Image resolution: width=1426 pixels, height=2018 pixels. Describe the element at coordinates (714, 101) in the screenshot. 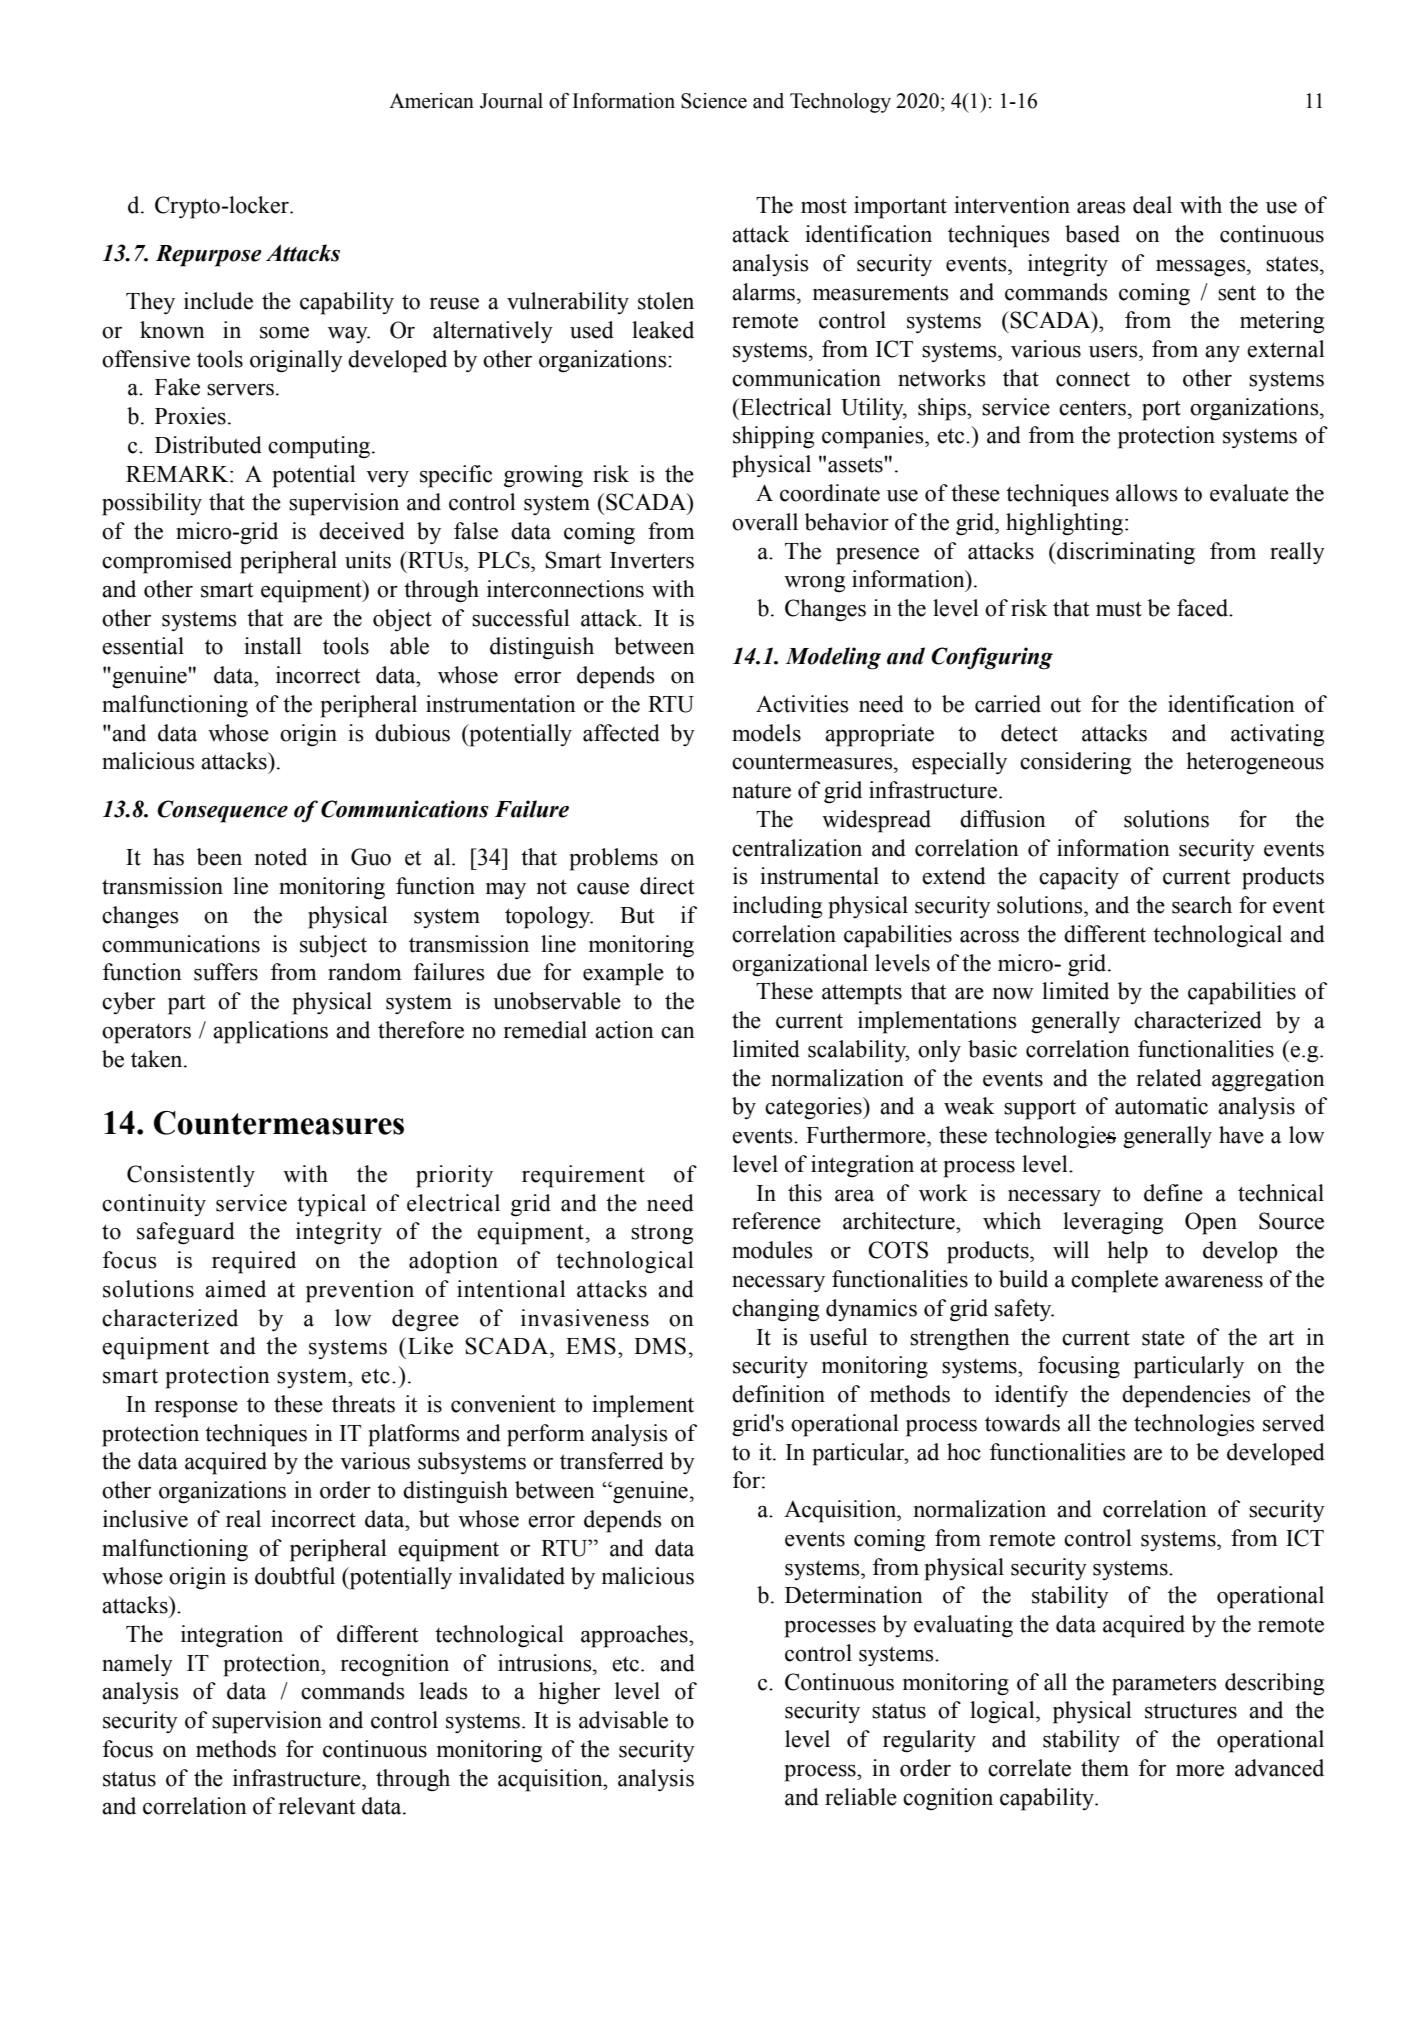

I see `Science` at that location.
